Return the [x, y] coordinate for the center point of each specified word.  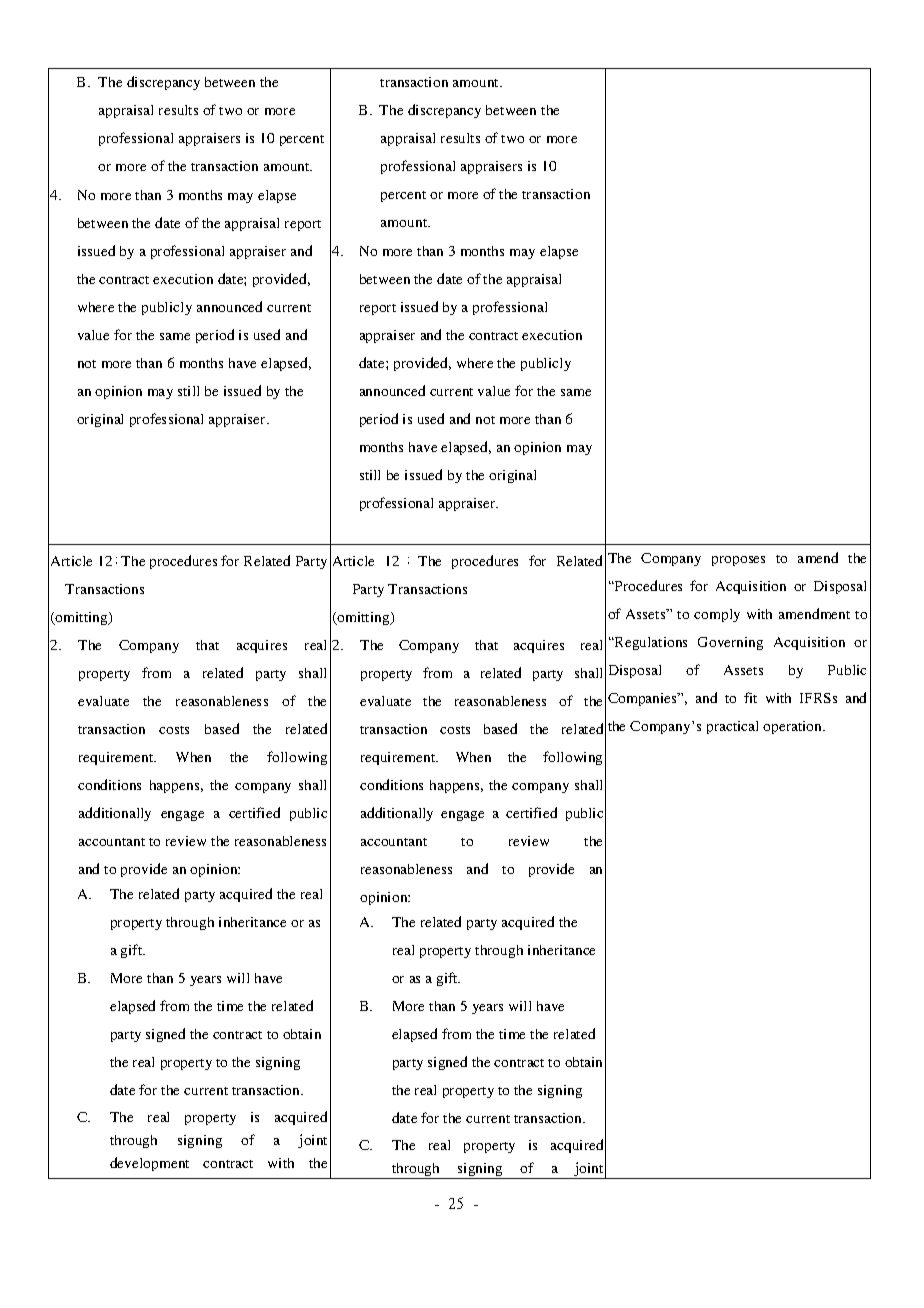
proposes [738, 561]
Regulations [650, 643]
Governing [730, 643]
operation [794, 727]
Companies [644, 699]
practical [732, 727]
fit [750, 697]
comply [717, 615]
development [149, 1164]
